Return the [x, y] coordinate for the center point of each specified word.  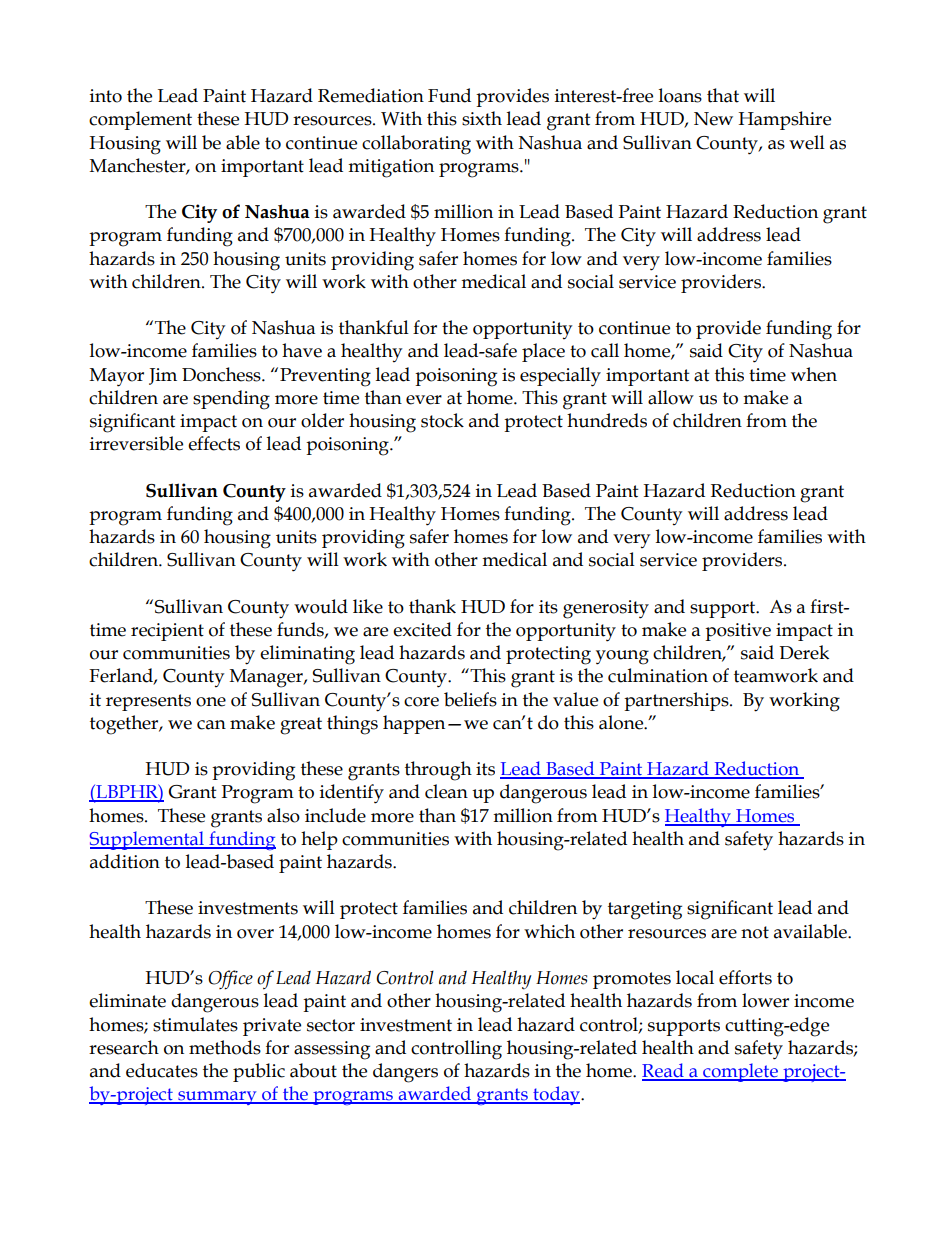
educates [162, 1070]
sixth [482, 118]
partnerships [677, 701]
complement [140, 120]
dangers [405, 1073]
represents [148, 702]
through [438, 771]
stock [442, 420]
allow [671, 397]
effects [214, 443]
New [713, 119]
